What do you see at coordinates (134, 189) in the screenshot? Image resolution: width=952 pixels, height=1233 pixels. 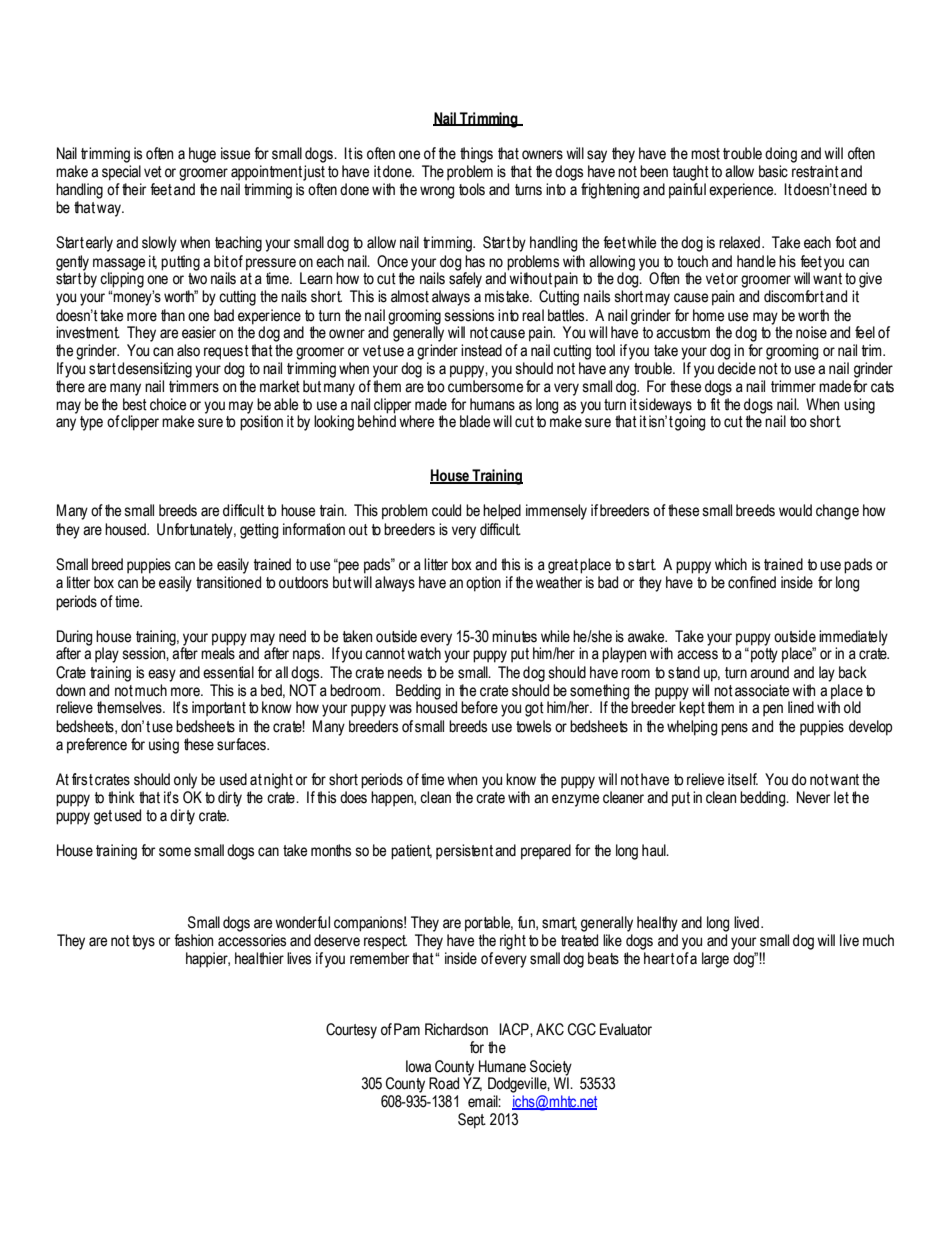 I see `their` at bounding box center [134, 189].
